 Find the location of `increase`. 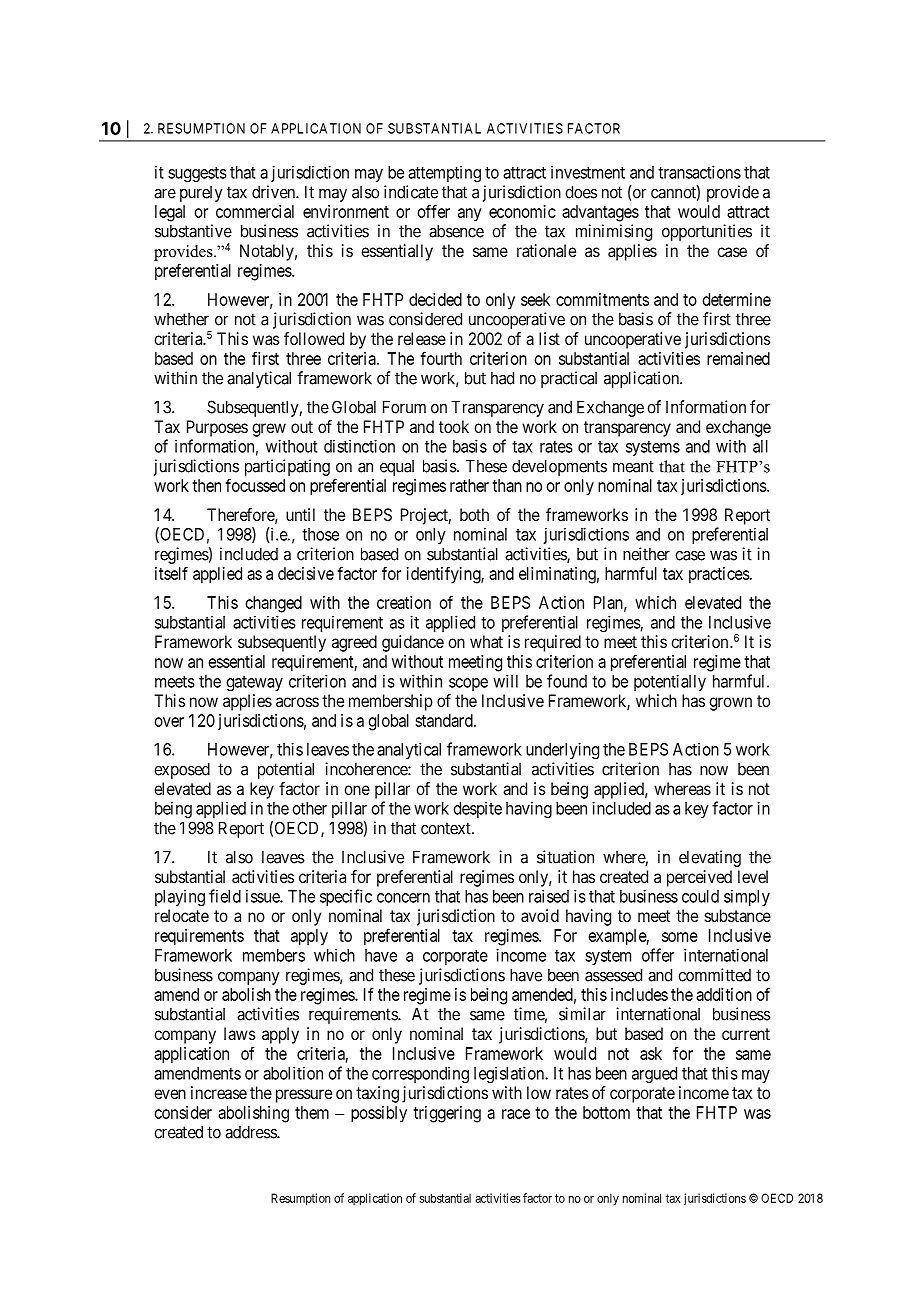

increase is located at coordinates (219, 1092).
